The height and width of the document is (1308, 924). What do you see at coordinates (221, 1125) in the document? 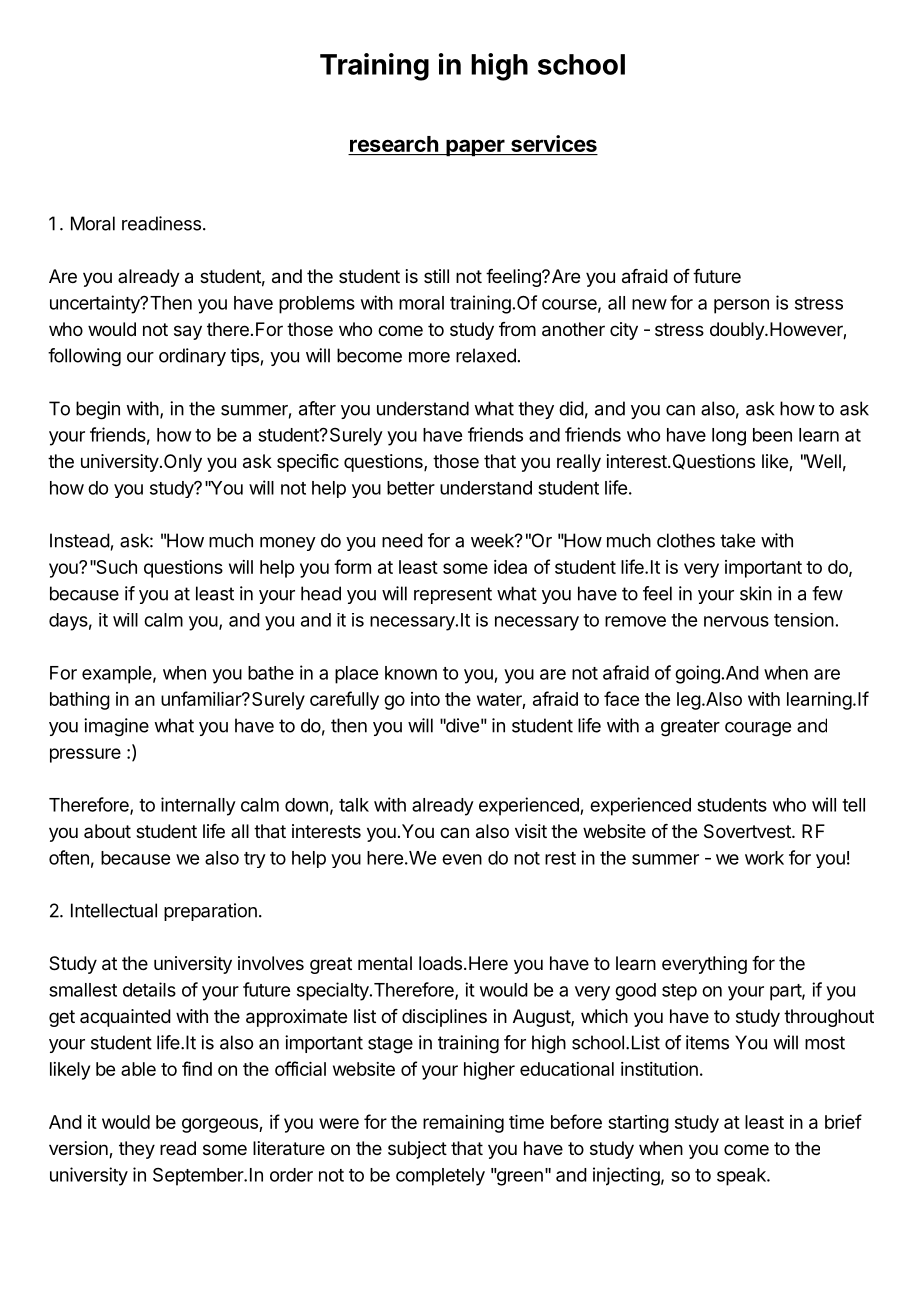
I see `gorgeous` at bounding box center [221, 1125].
